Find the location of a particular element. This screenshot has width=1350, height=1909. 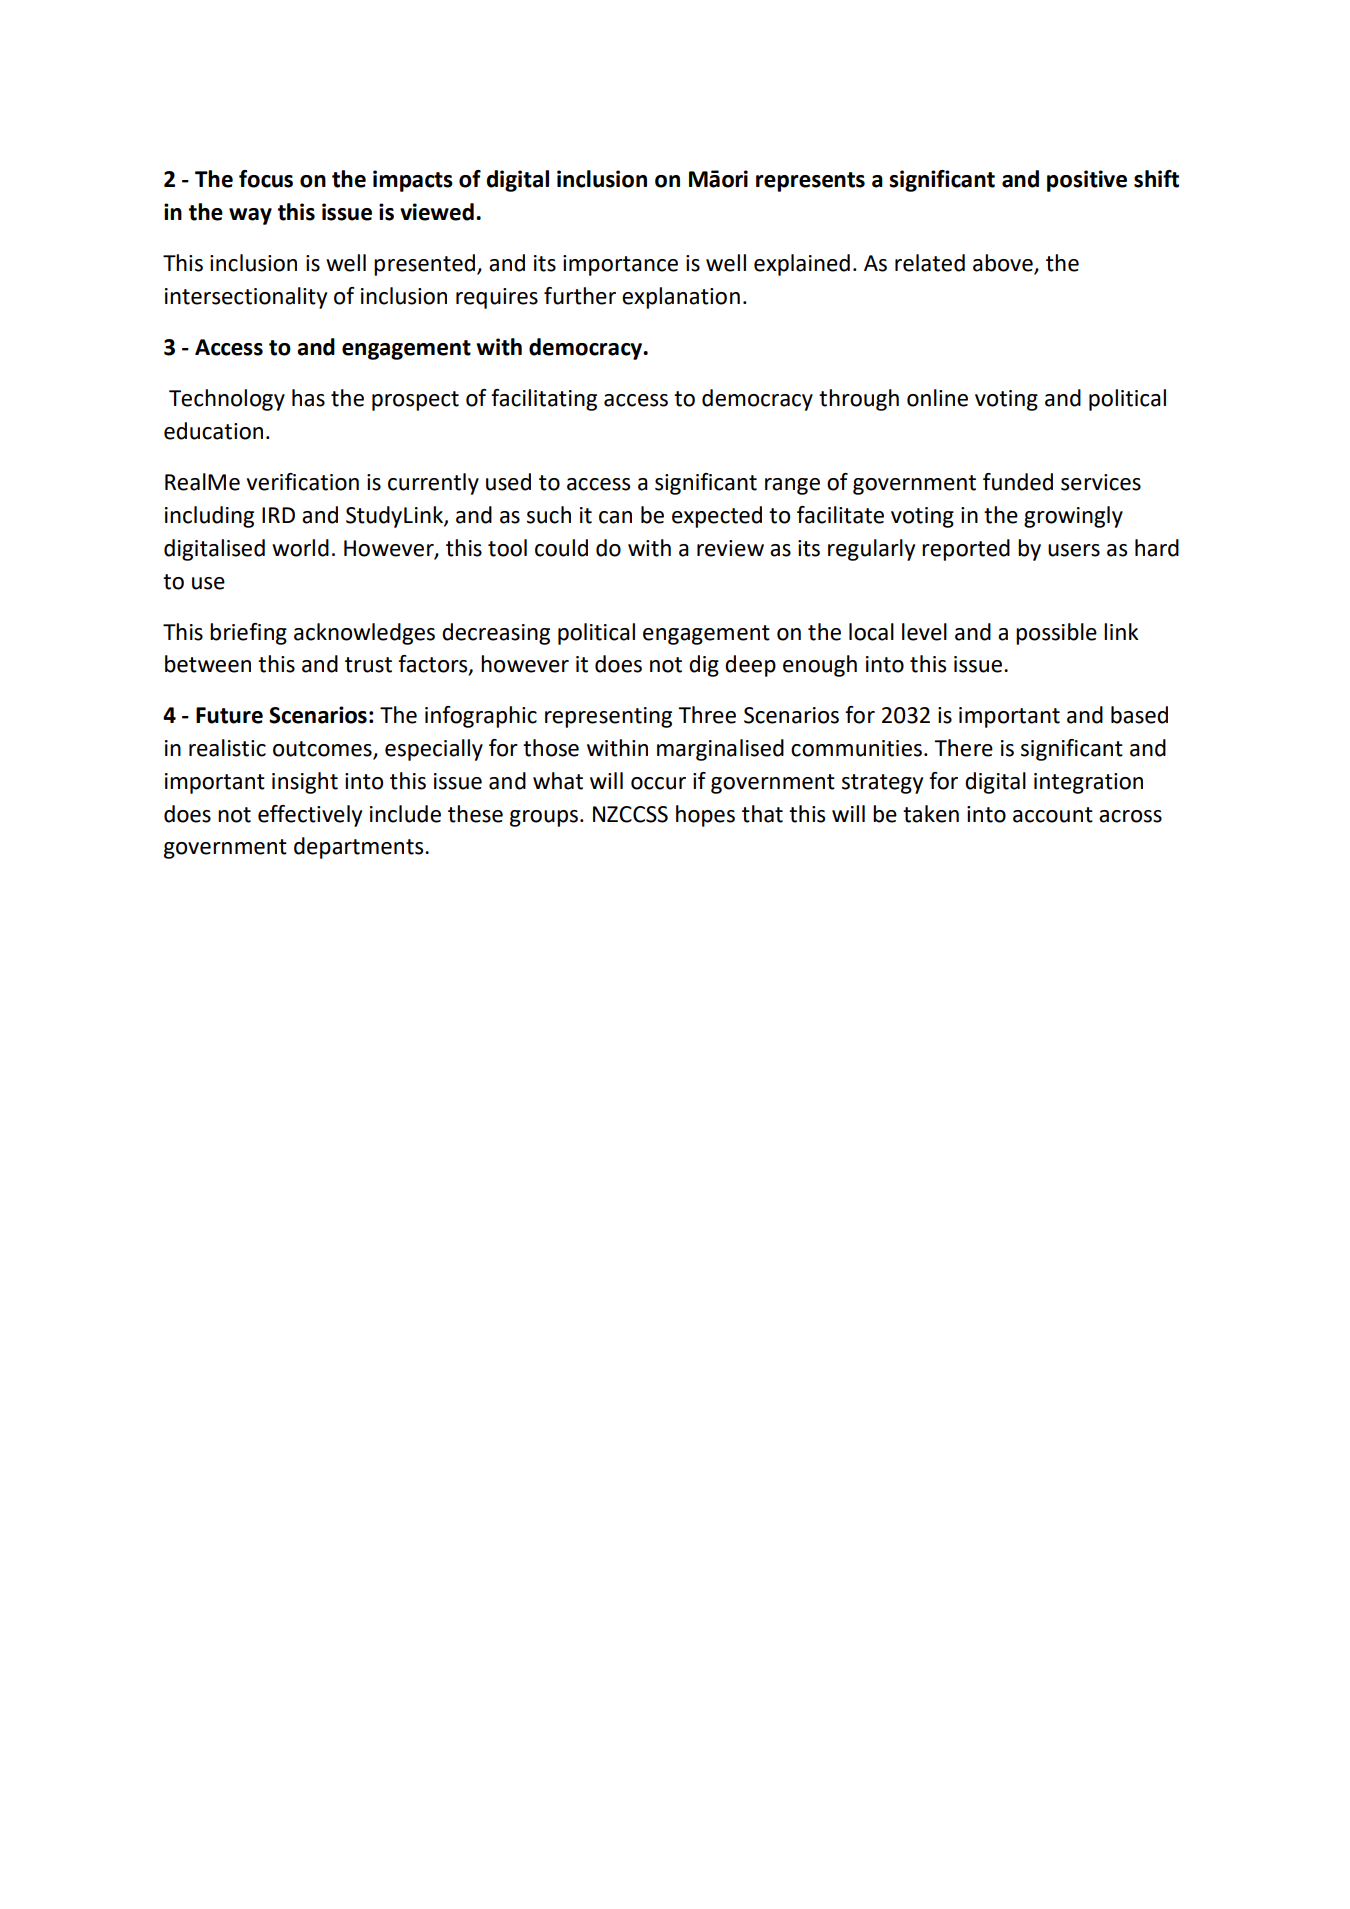

deep is located at coordinates (750, 666).
